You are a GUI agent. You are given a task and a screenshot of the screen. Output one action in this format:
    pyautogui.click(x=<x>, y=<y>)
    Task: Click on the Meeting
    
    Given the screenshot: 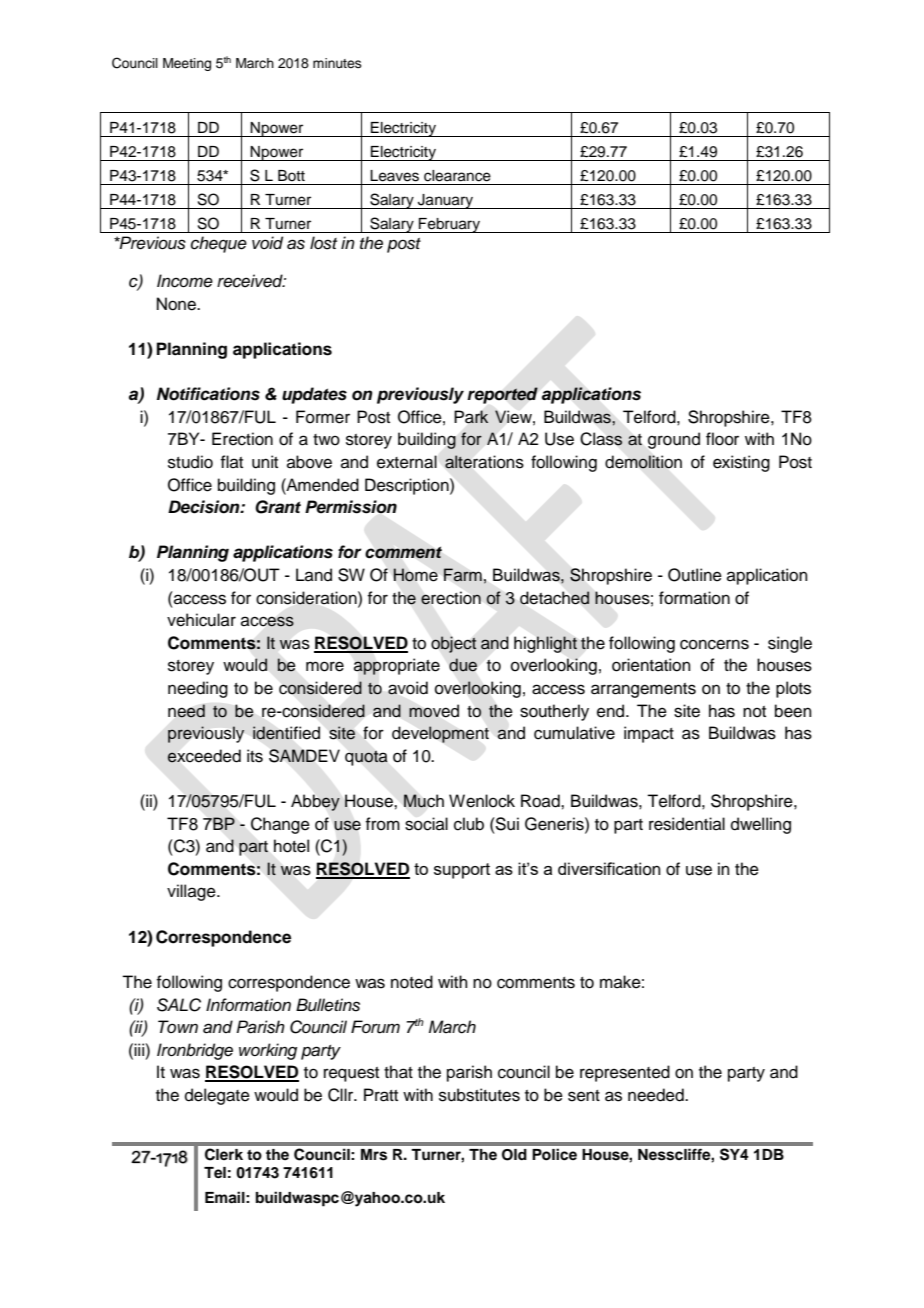 What is the action you would take?
    pyautogui.click(x=187, y=64)
